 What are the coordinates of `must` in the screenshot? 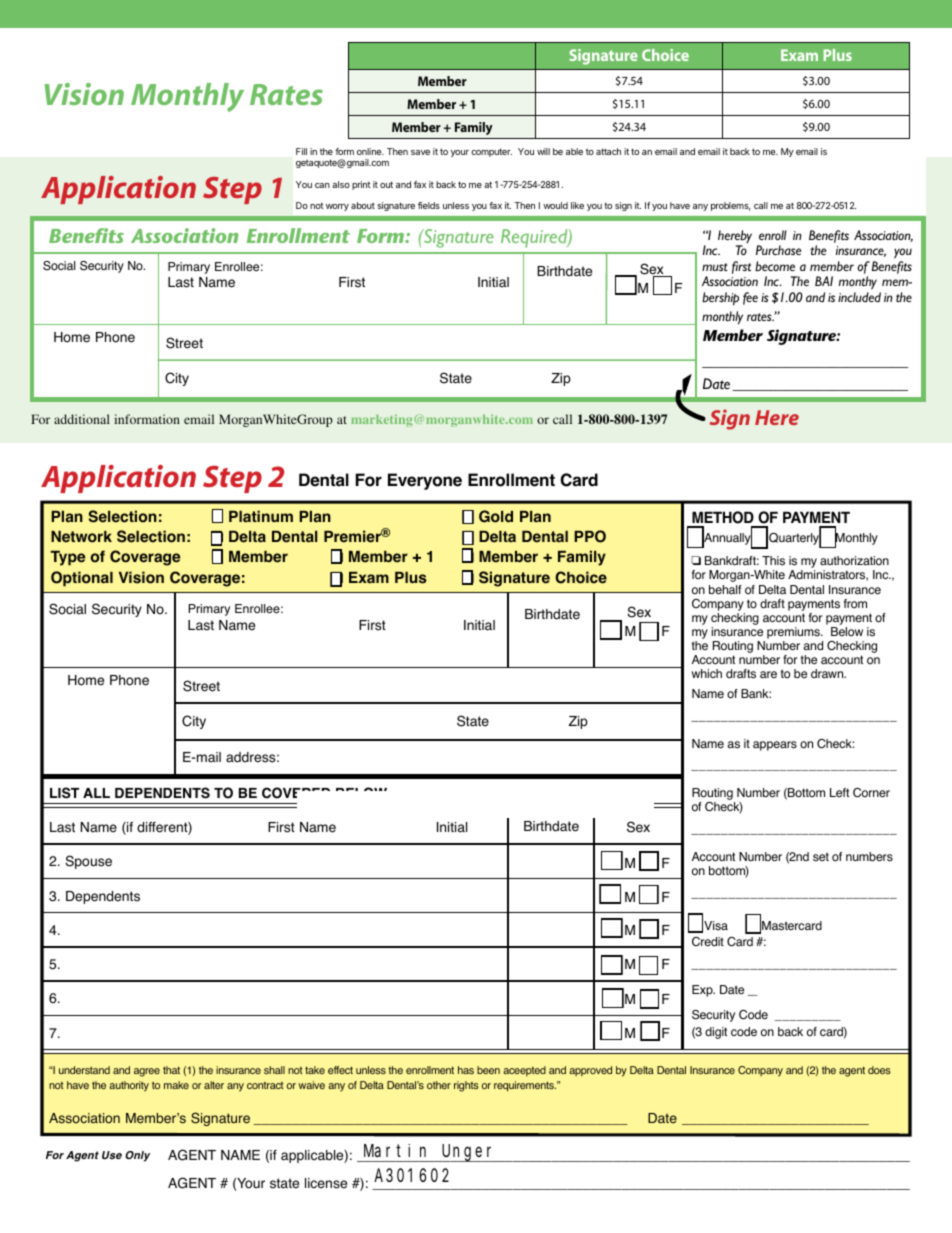 It's located at (715, 267).
